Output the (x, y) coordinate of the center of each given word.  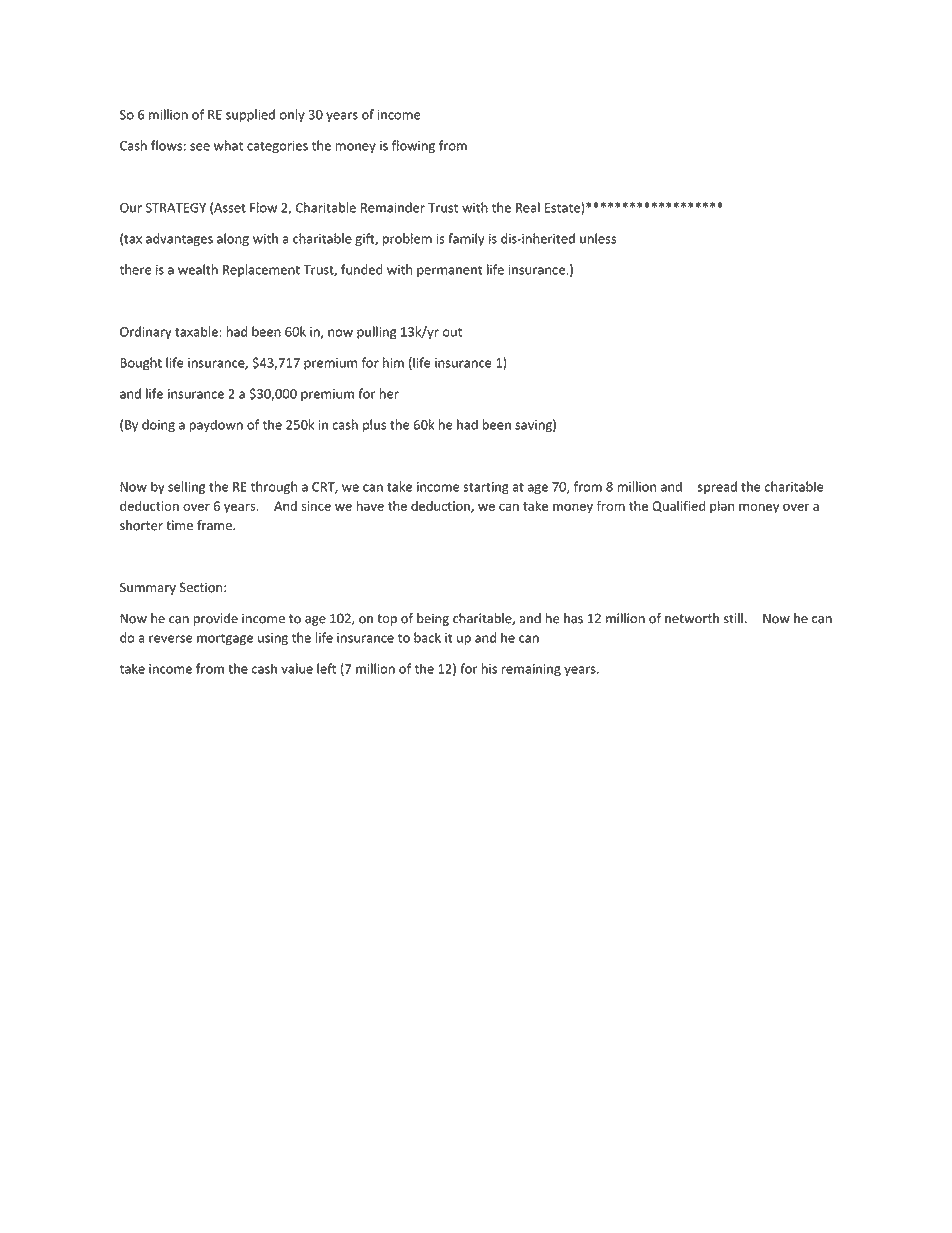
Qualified (678, 506)
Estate (563, 208)
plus (374, 425)
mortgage (225, 639)
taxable (196, 331)
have (370, 505)
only (292, 115)
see (200, 147)
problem (407, 239)
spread (717, 487)
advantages (179, 239)
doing (158, 426)
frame (215, 525)
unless (598, 238)
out (452, 332)
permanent (449, 271)
